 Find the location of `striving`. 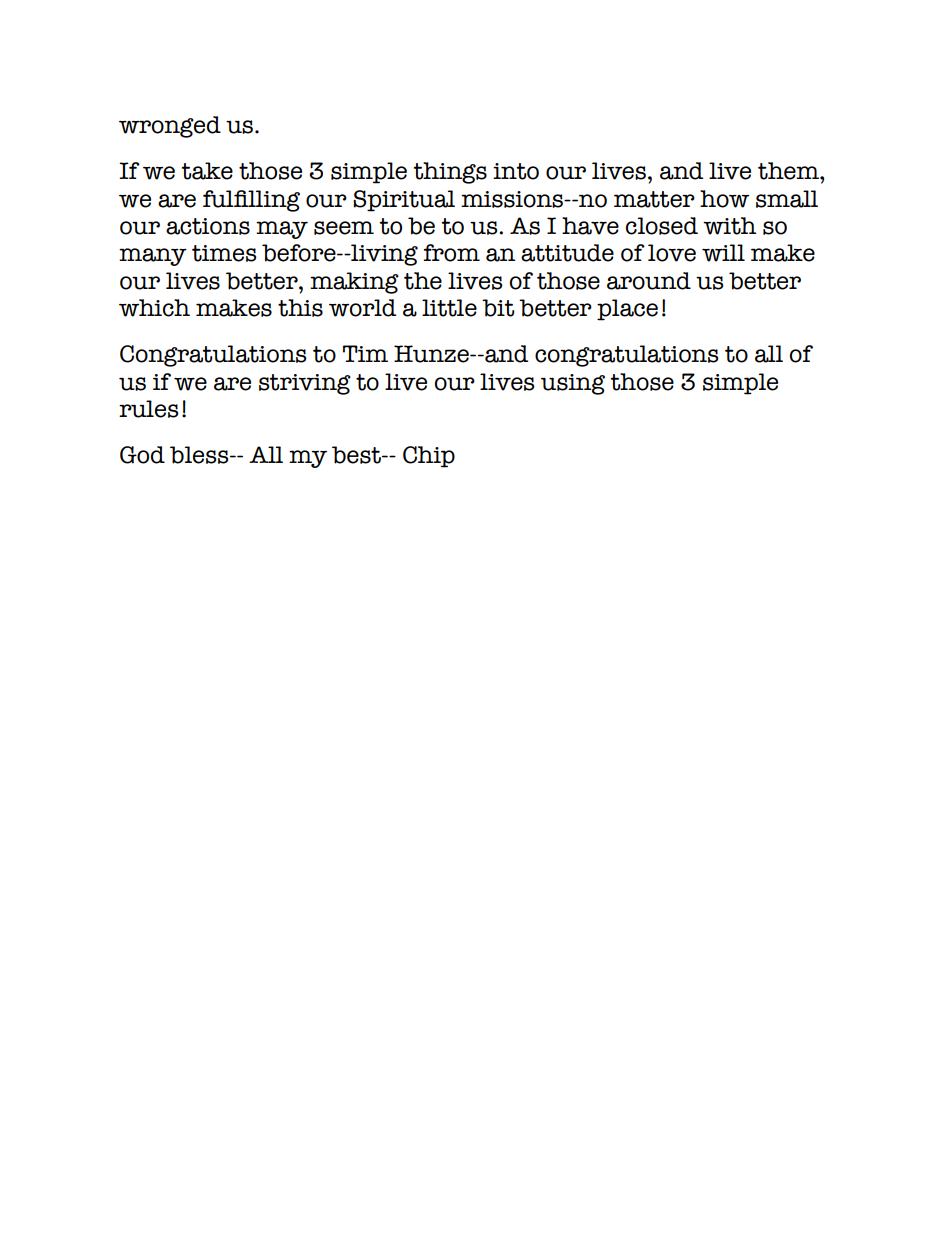

striving is located at coordinates (305, 384).
